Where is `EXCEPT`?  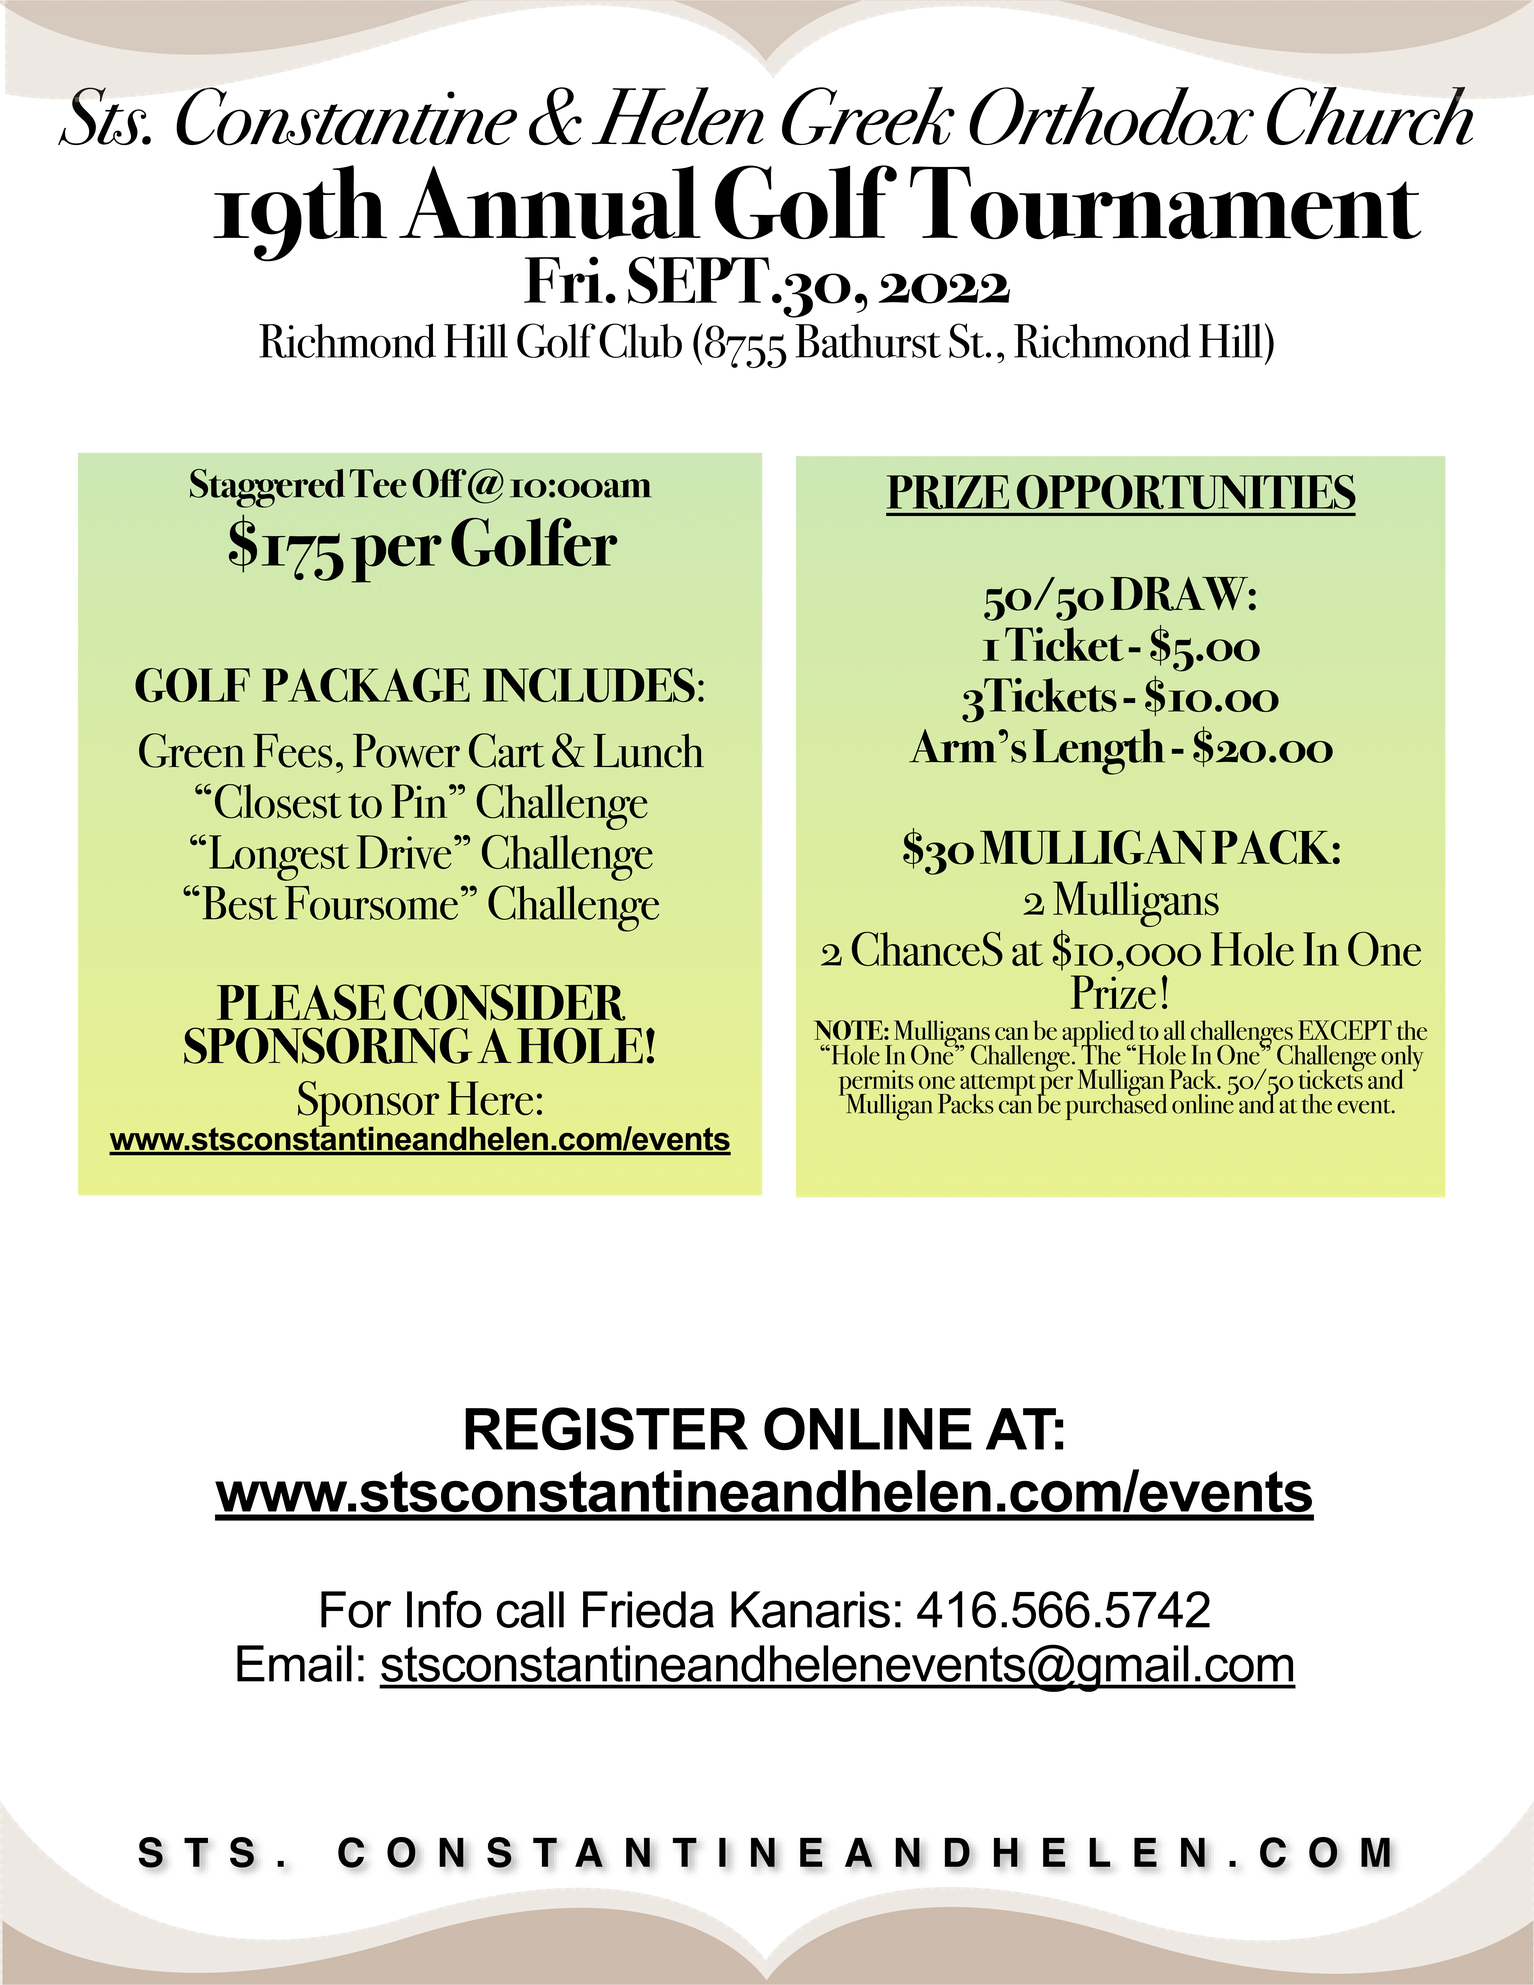 EXCEPT is located at coordinates (1345, 1030).
